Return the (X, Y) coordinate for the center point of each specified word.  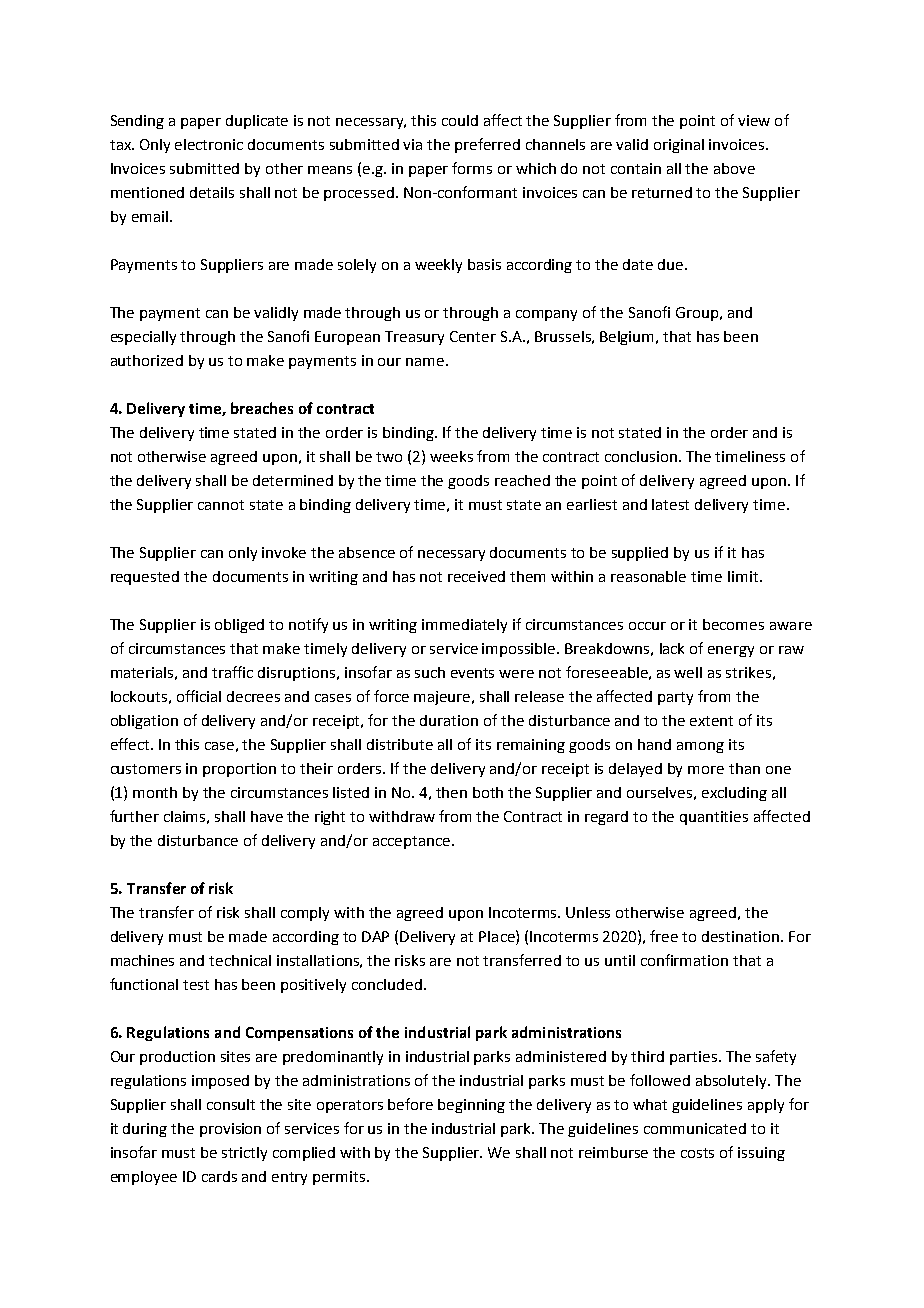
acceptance (413, 842)
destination (742, 936)
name (426, 362)
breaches (262, 408)
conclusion (642, 456)
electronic (209, 144)
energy (731, 651)
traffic (232, 672)
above (734, 168)
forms (472, 168)
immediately (464, 626)
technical (240, 960)
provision (230, 1130)
